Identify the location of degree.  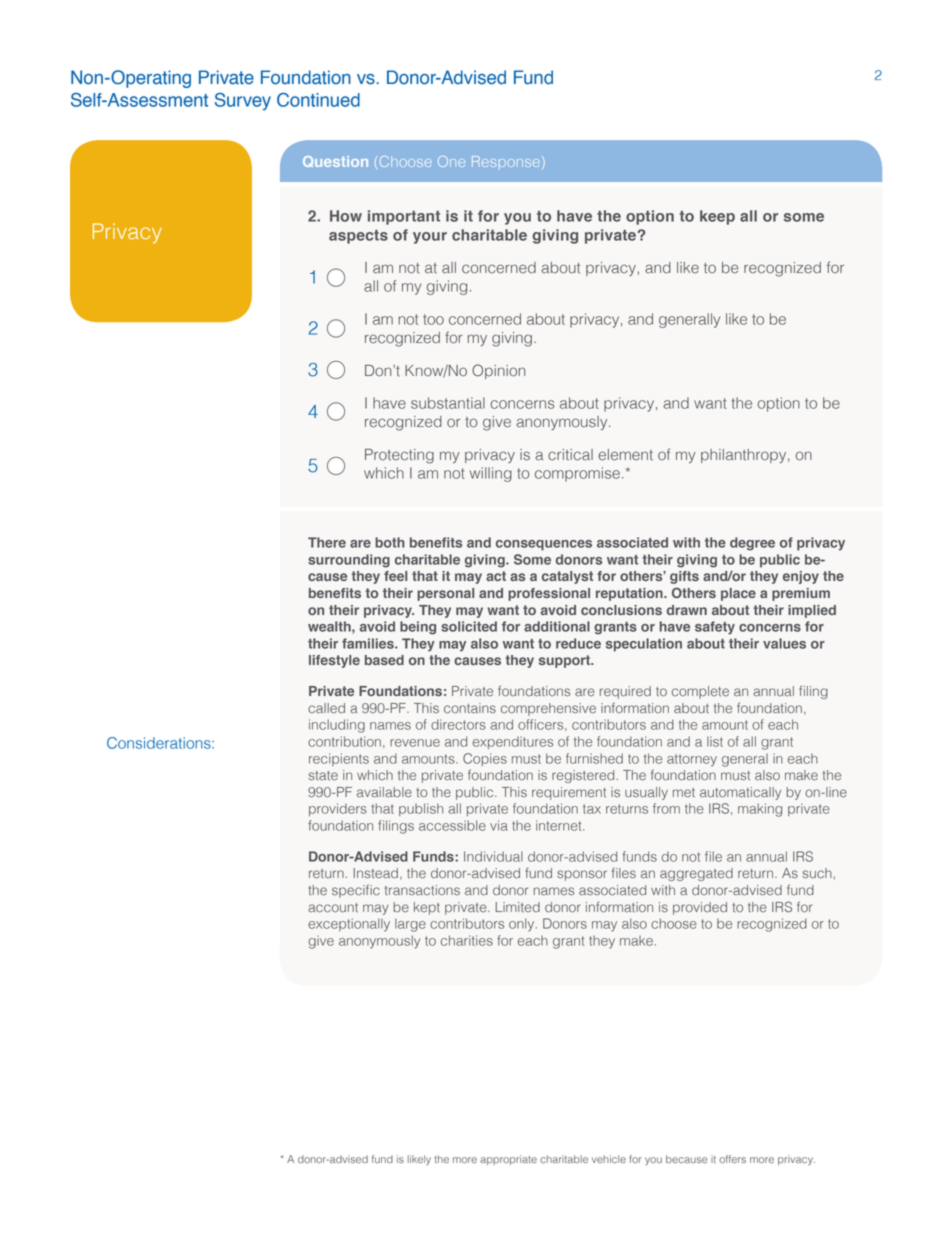
(752, 544).
